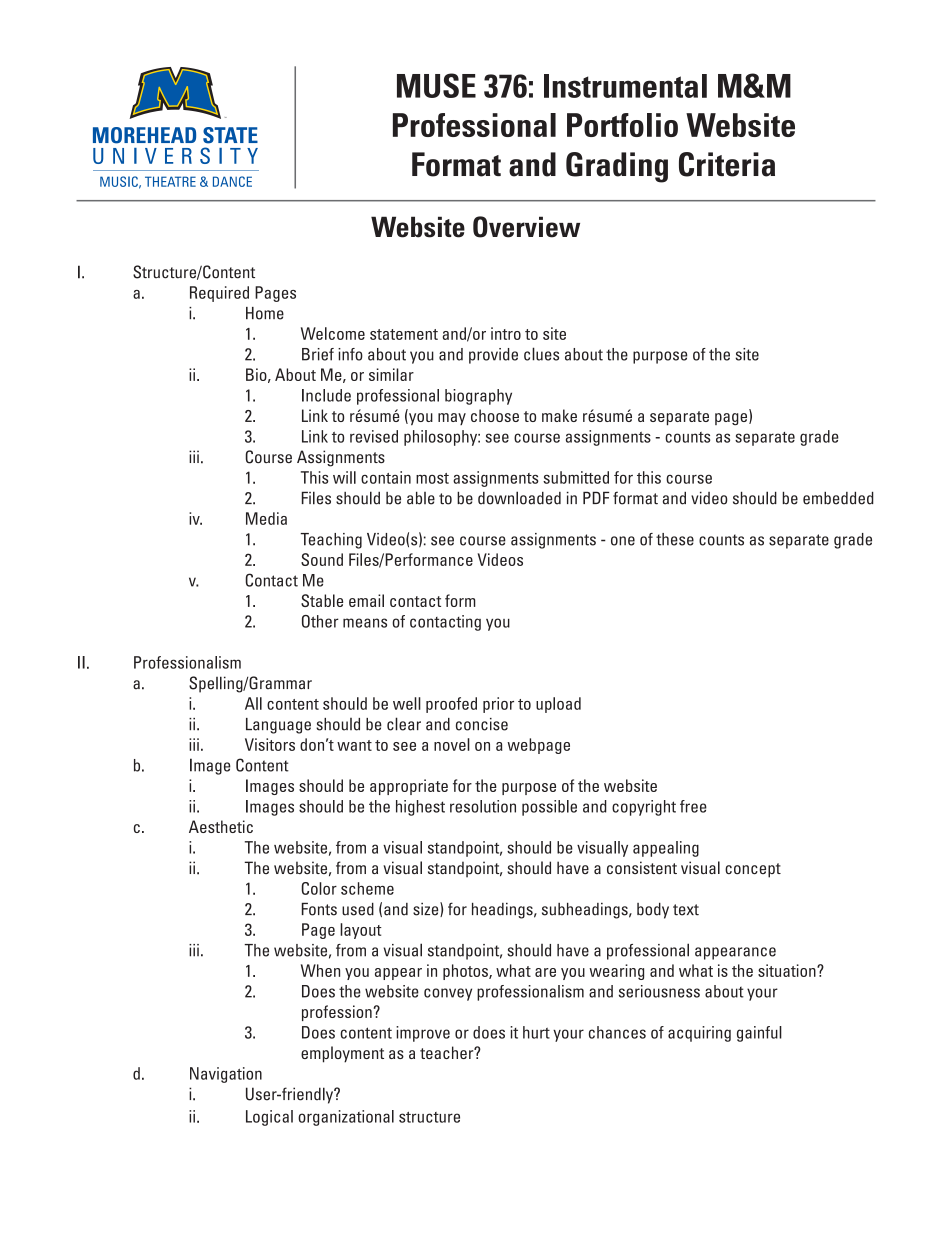  What do you see at coordinates (753, 870) in the document?
I see `concept` at bounding box center [753, 870].
